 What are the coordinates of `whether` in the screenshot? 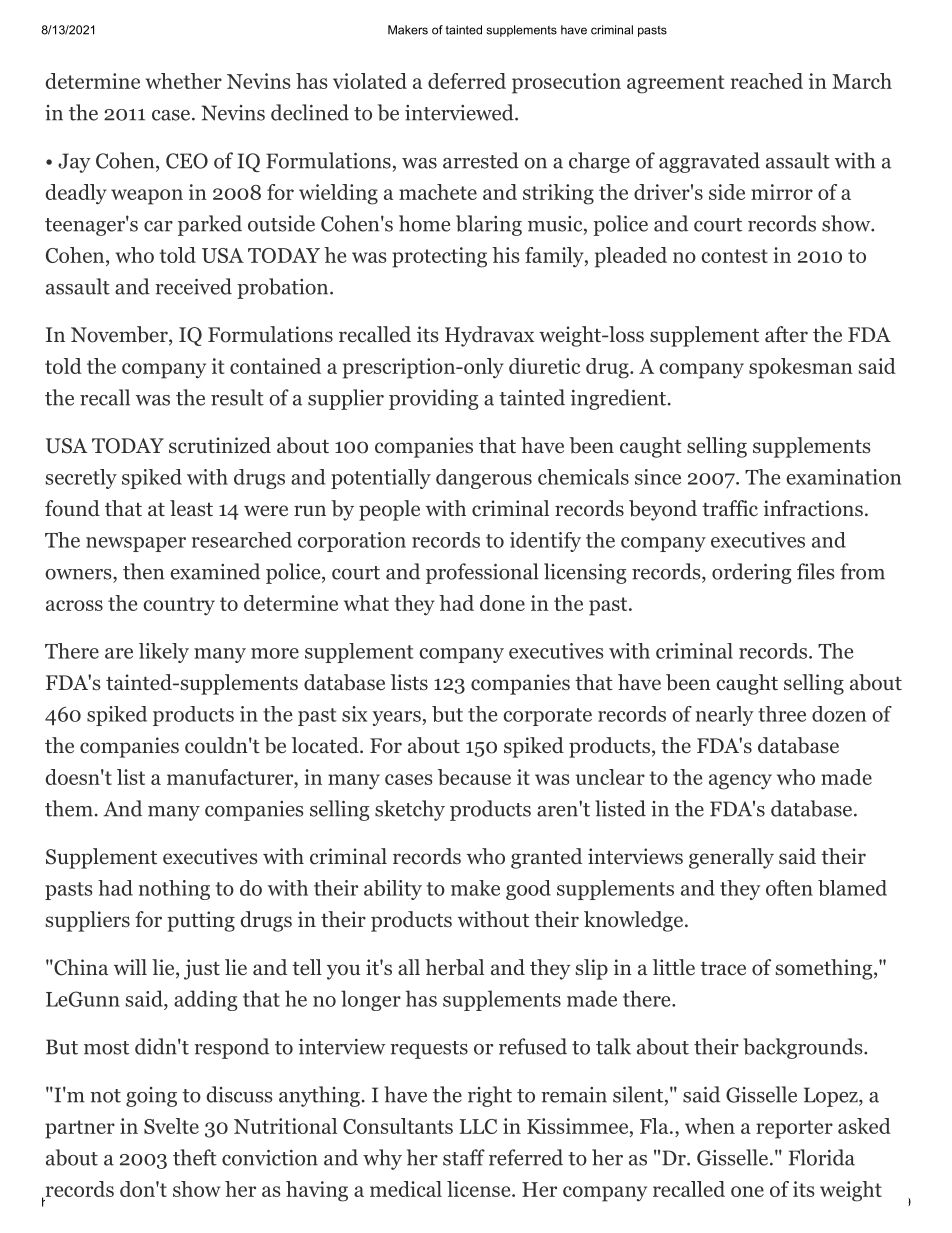 It's located at (184, 81).
